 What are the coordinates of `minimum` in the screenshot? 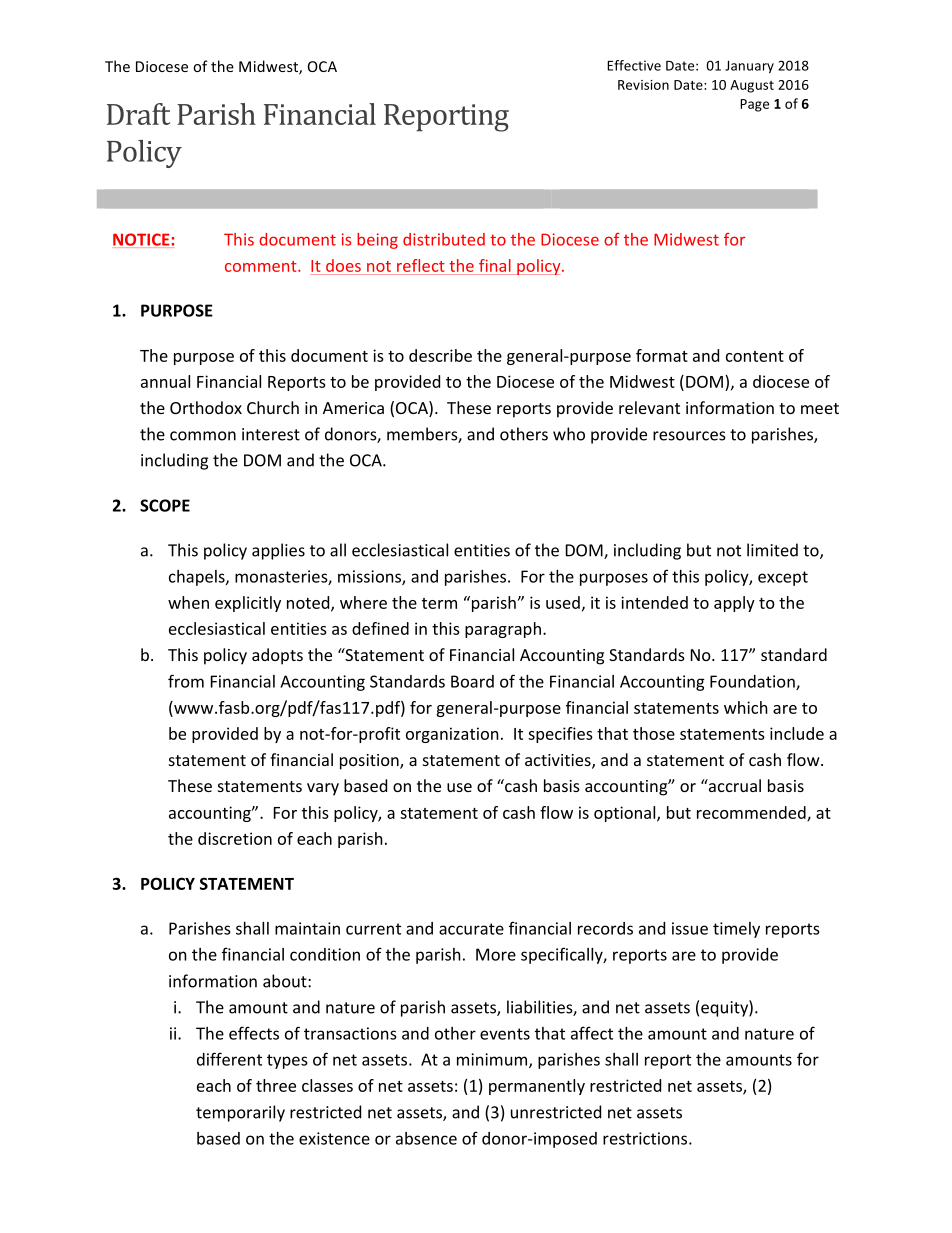 It's located at (493, 1060).
